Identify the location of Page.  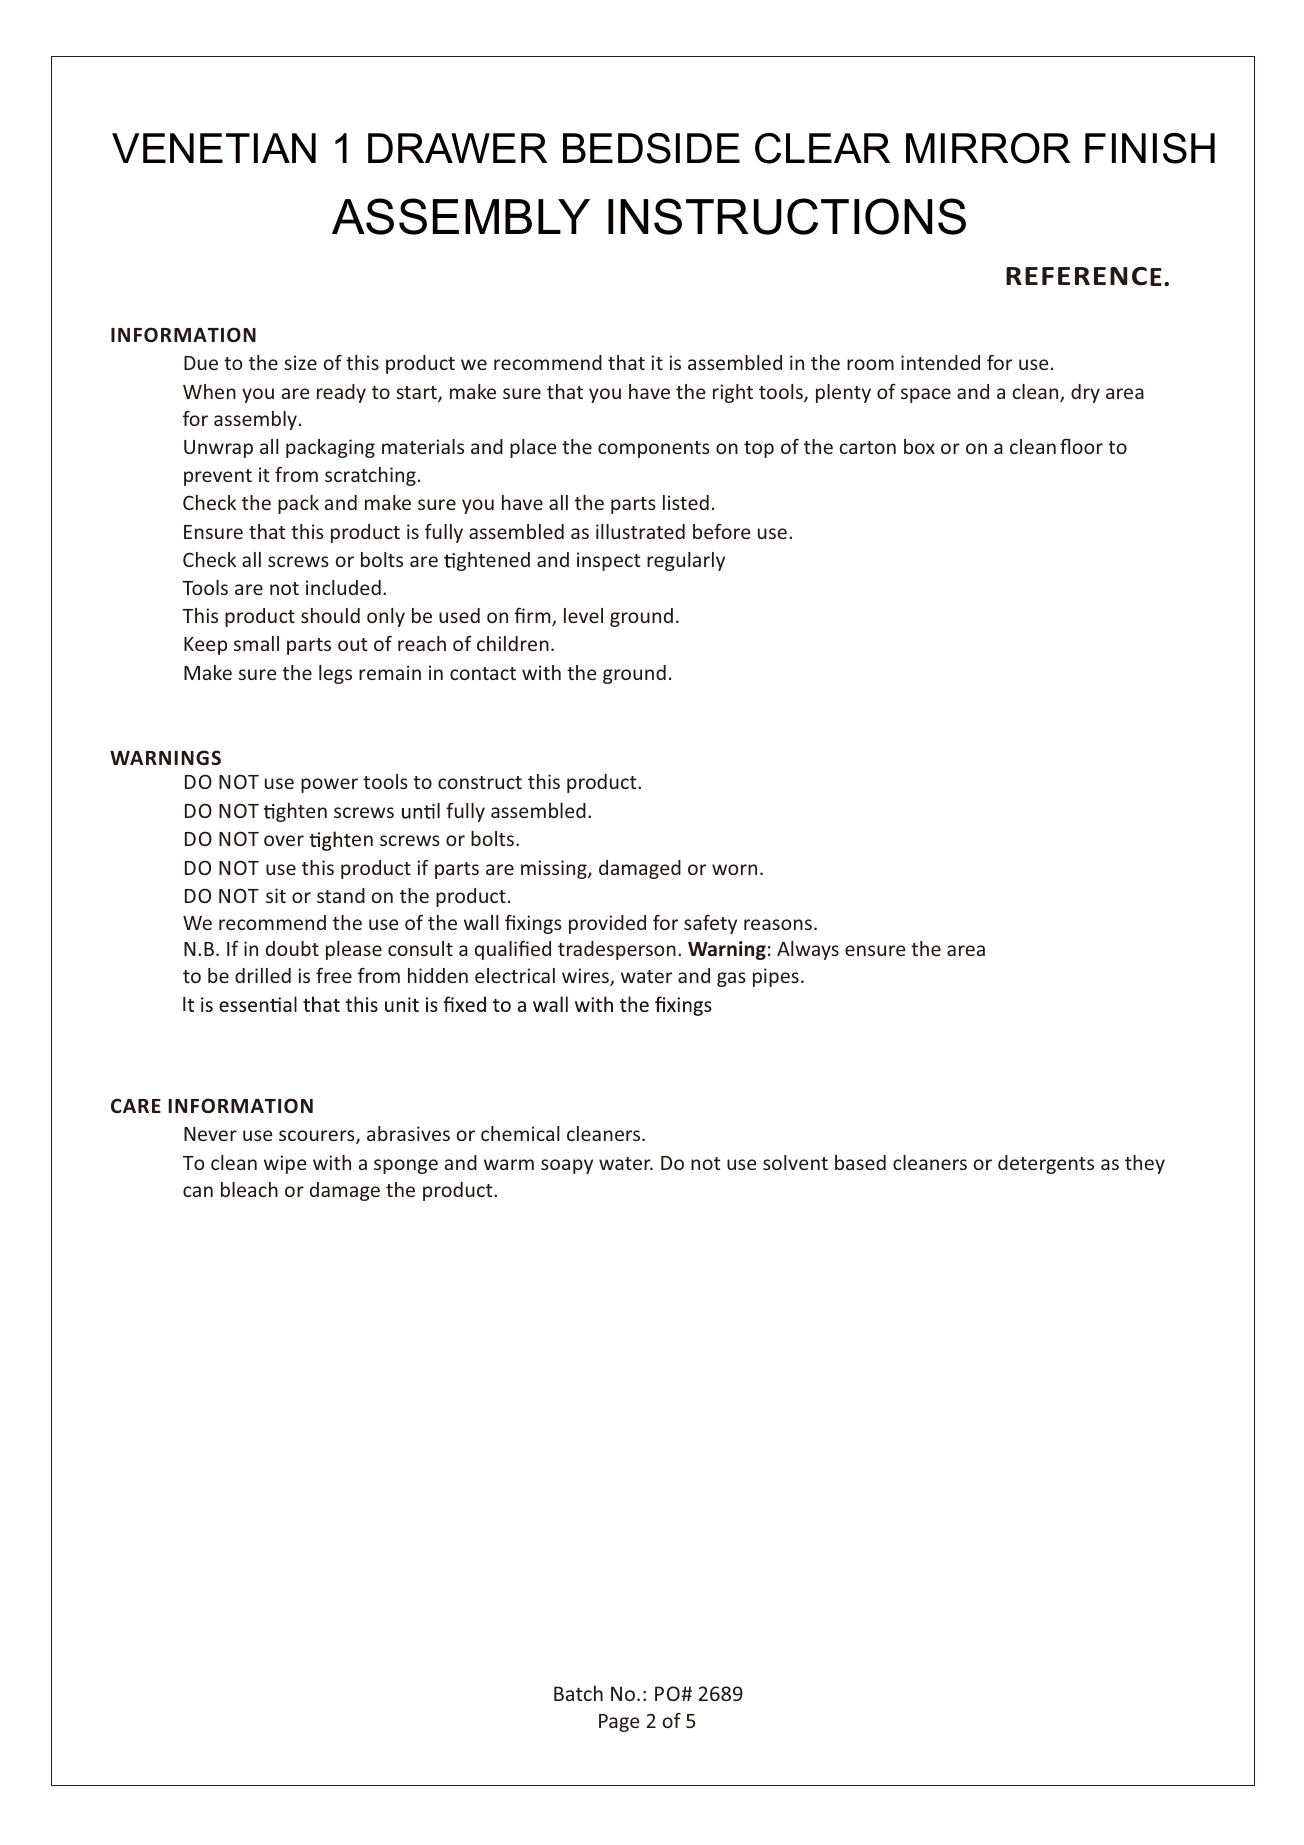
(619, 1723).
